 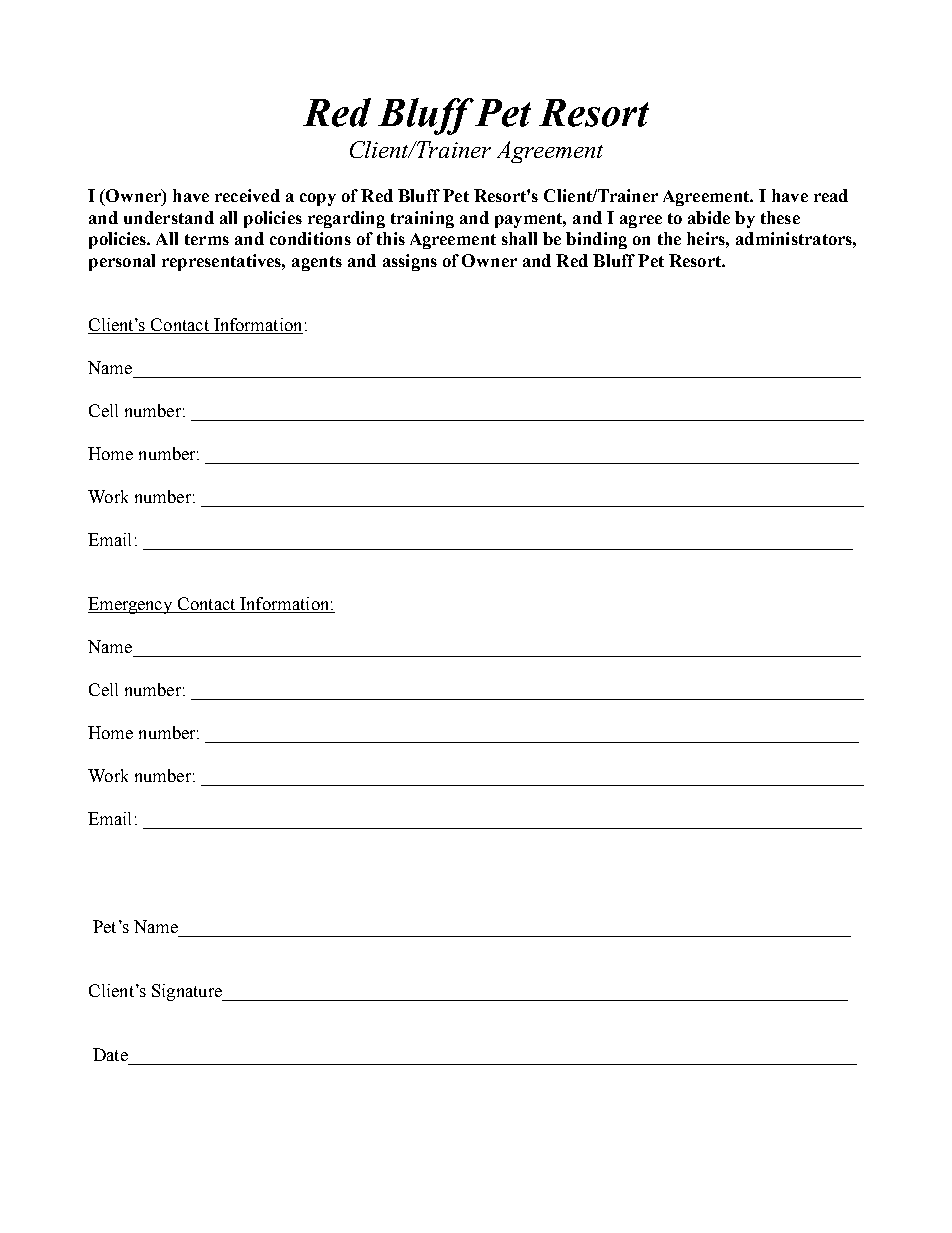 I want to click on shall, so click(x=519, y=238).
